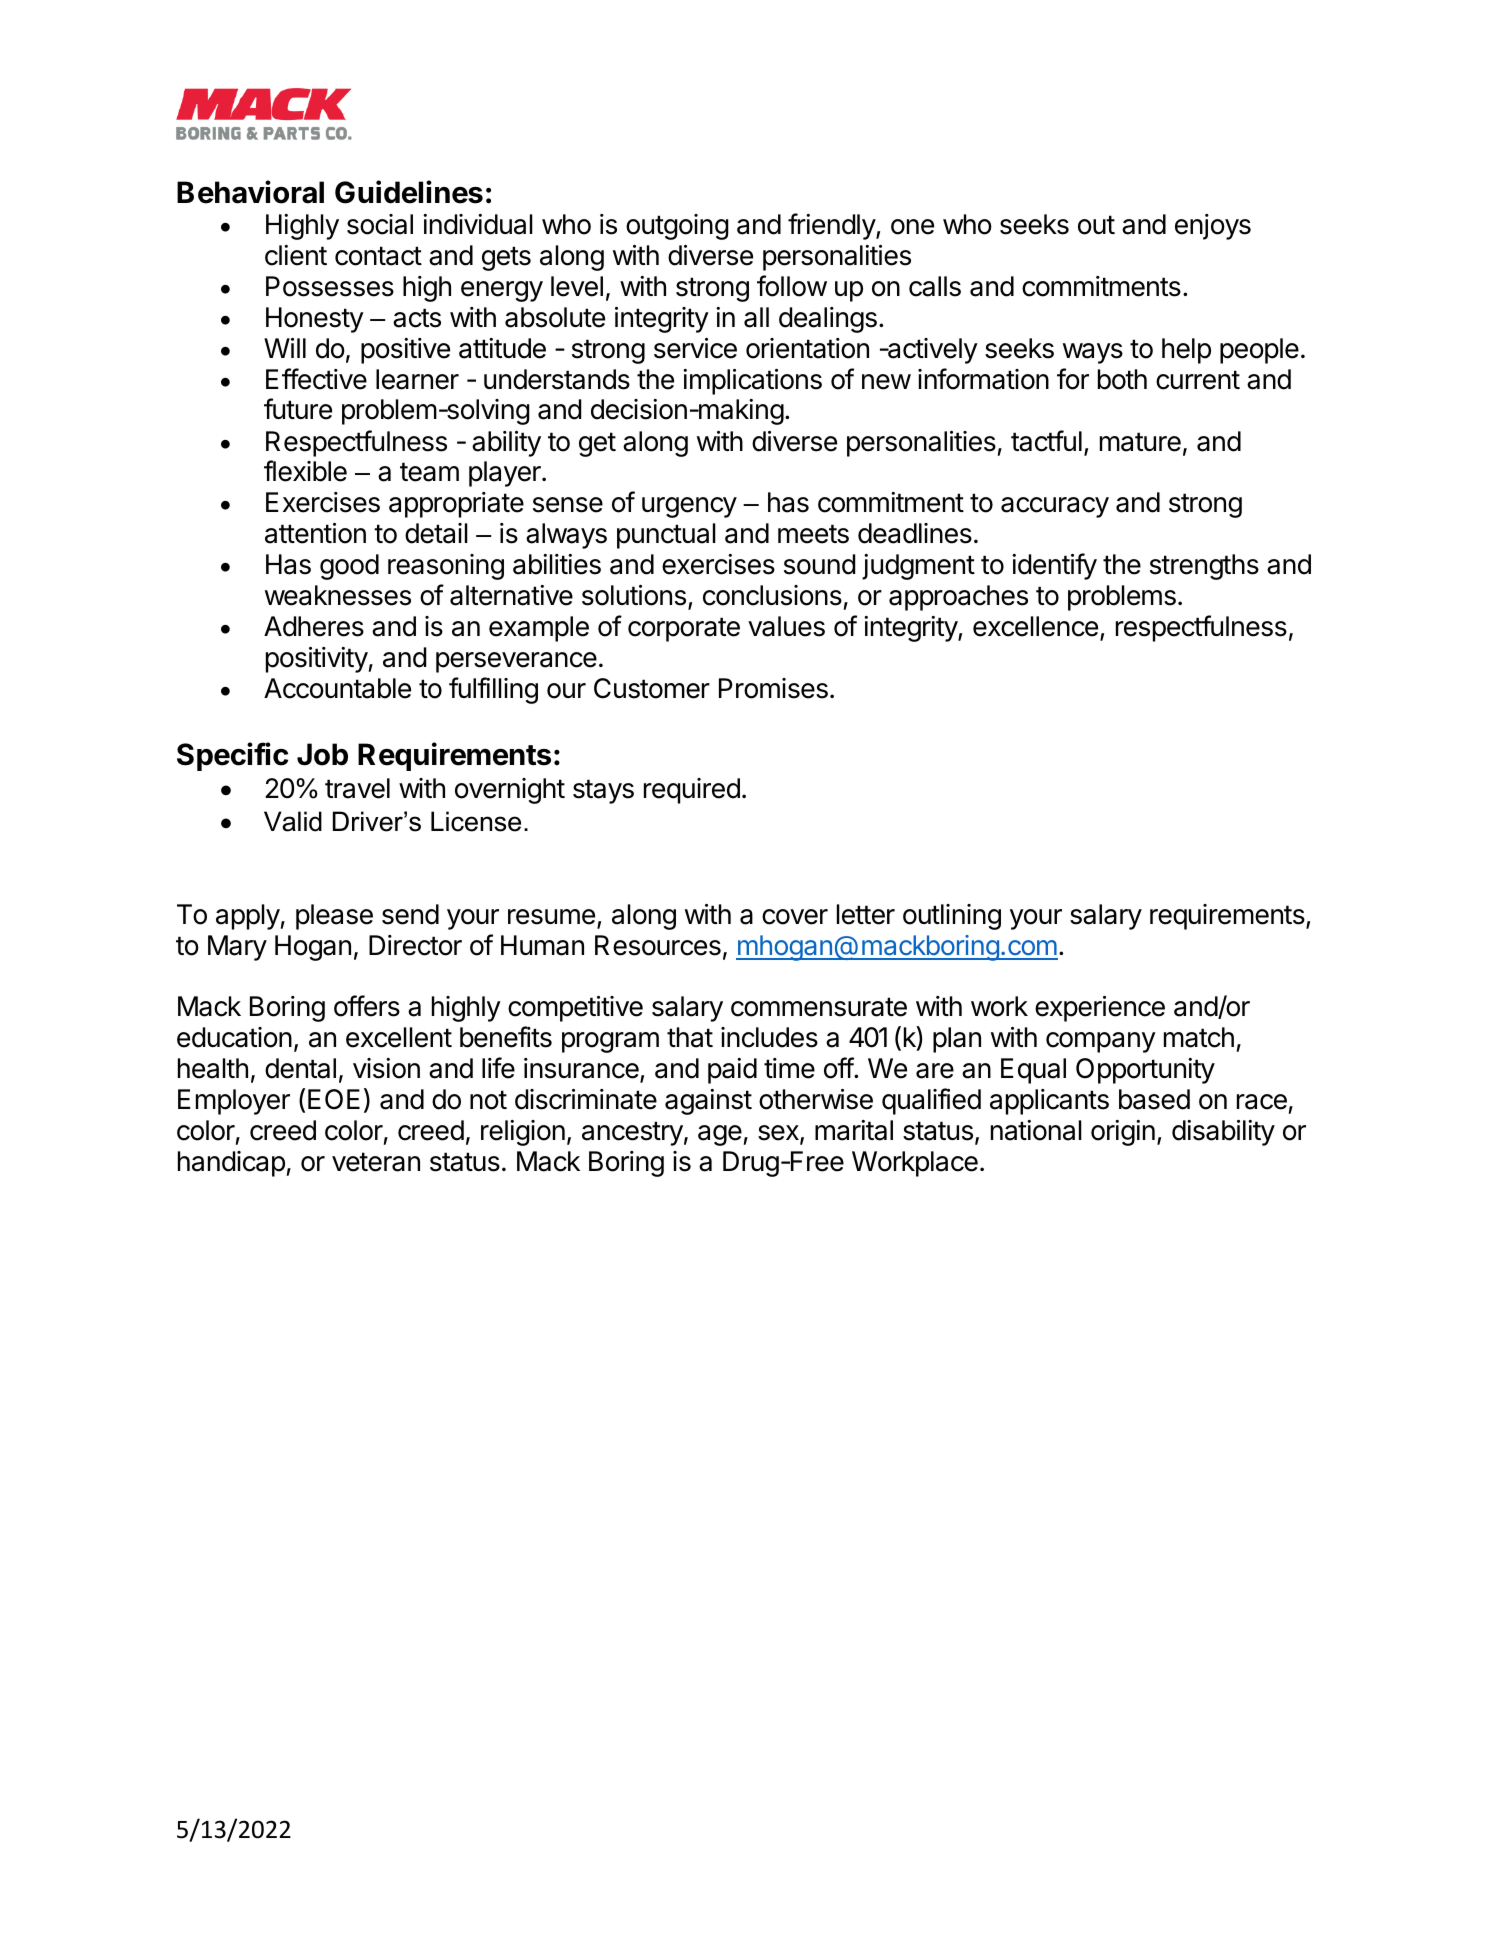 This image has height=1934, width=1495. What do you see at coordinates (1213, 227) in the image?
I see `enjoys` at bounding box center [1213, 227].
